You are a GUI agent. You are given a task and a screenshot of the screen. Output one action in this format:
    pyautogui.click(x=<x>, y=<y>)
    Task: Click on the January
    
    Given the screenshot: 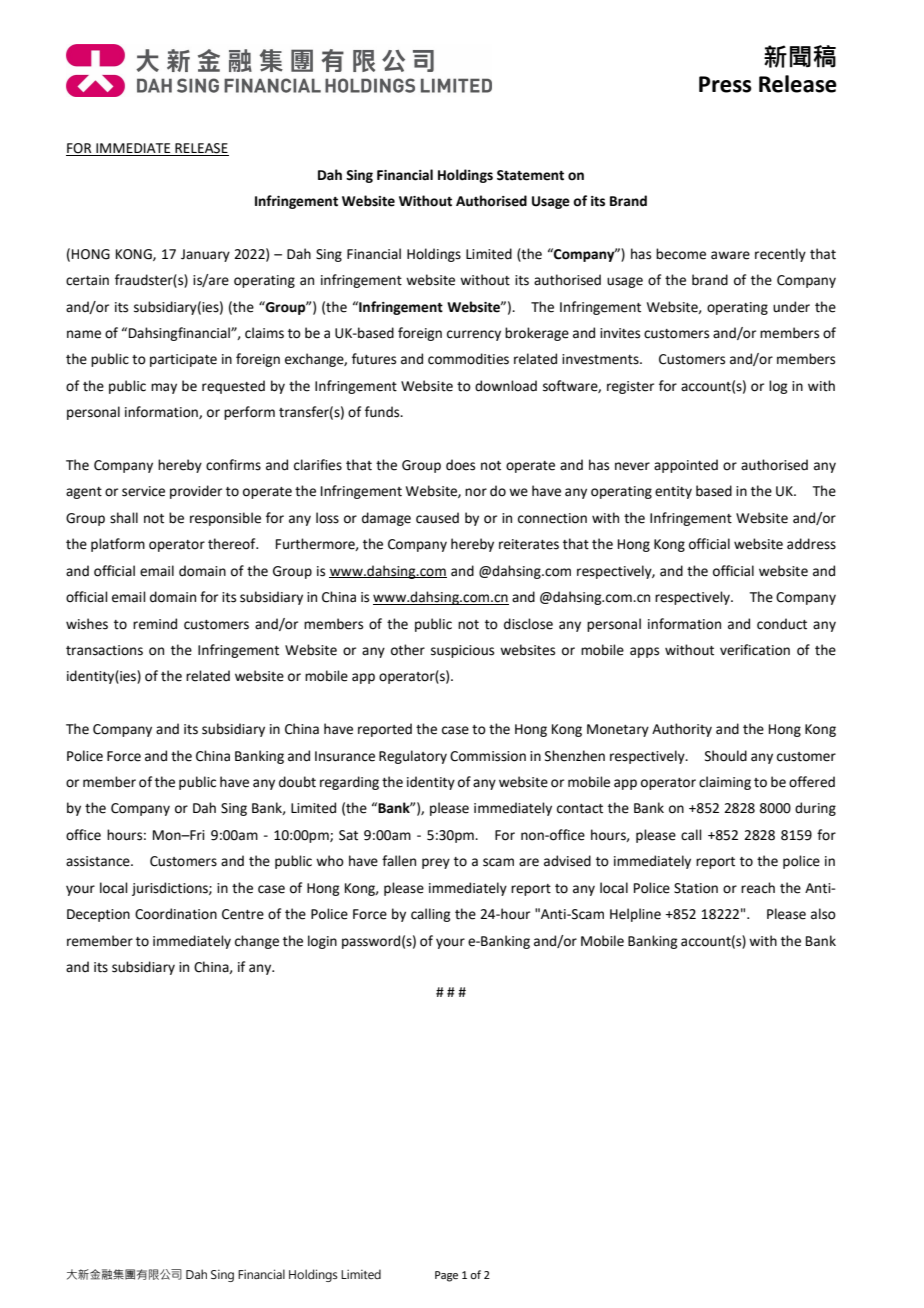 What is the action you would take?
    pyautogui.click(x=205, y=255)
